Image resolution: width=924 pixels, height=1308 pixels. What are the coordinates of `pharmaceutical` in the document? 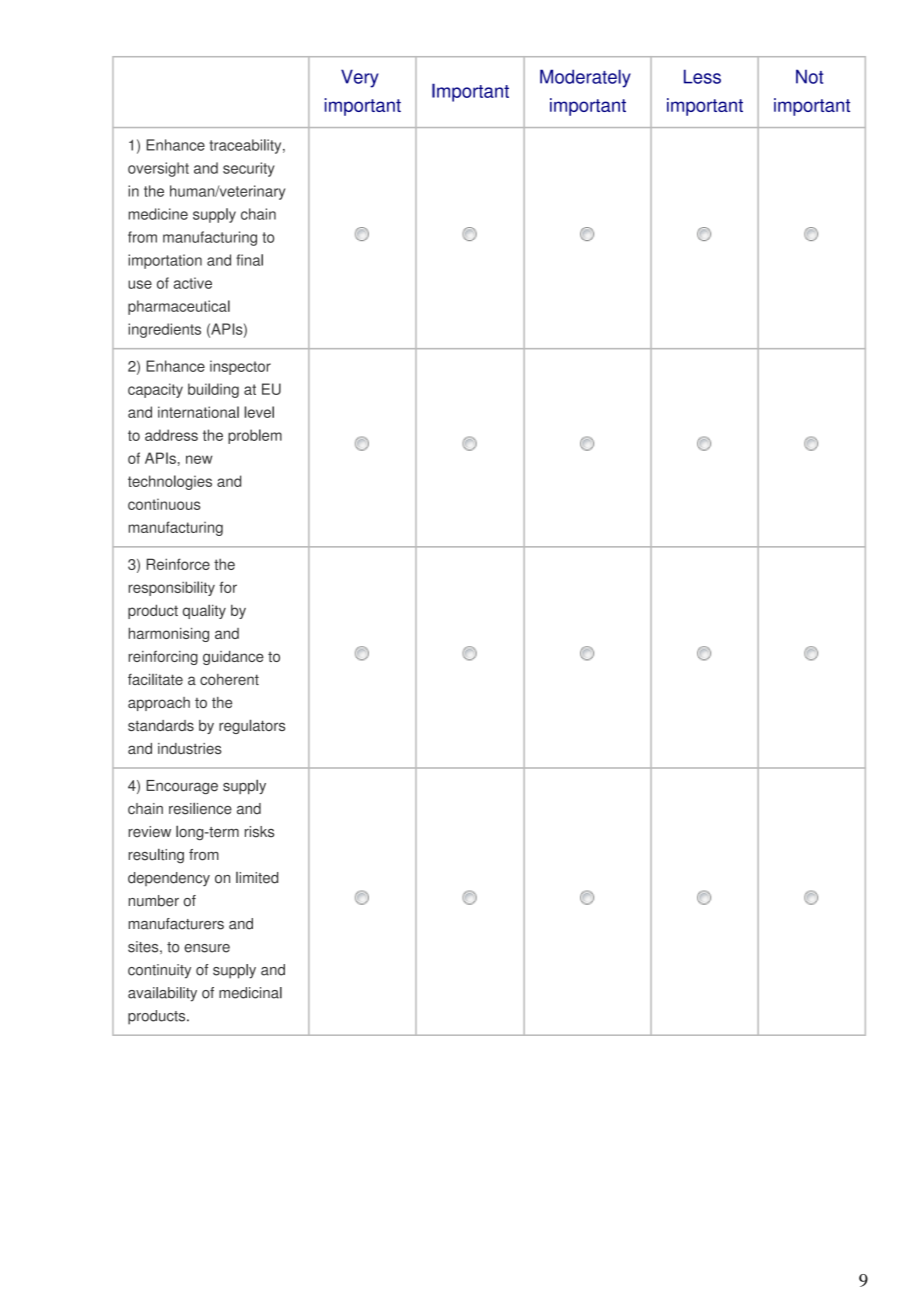 It's located at (179, 307).
